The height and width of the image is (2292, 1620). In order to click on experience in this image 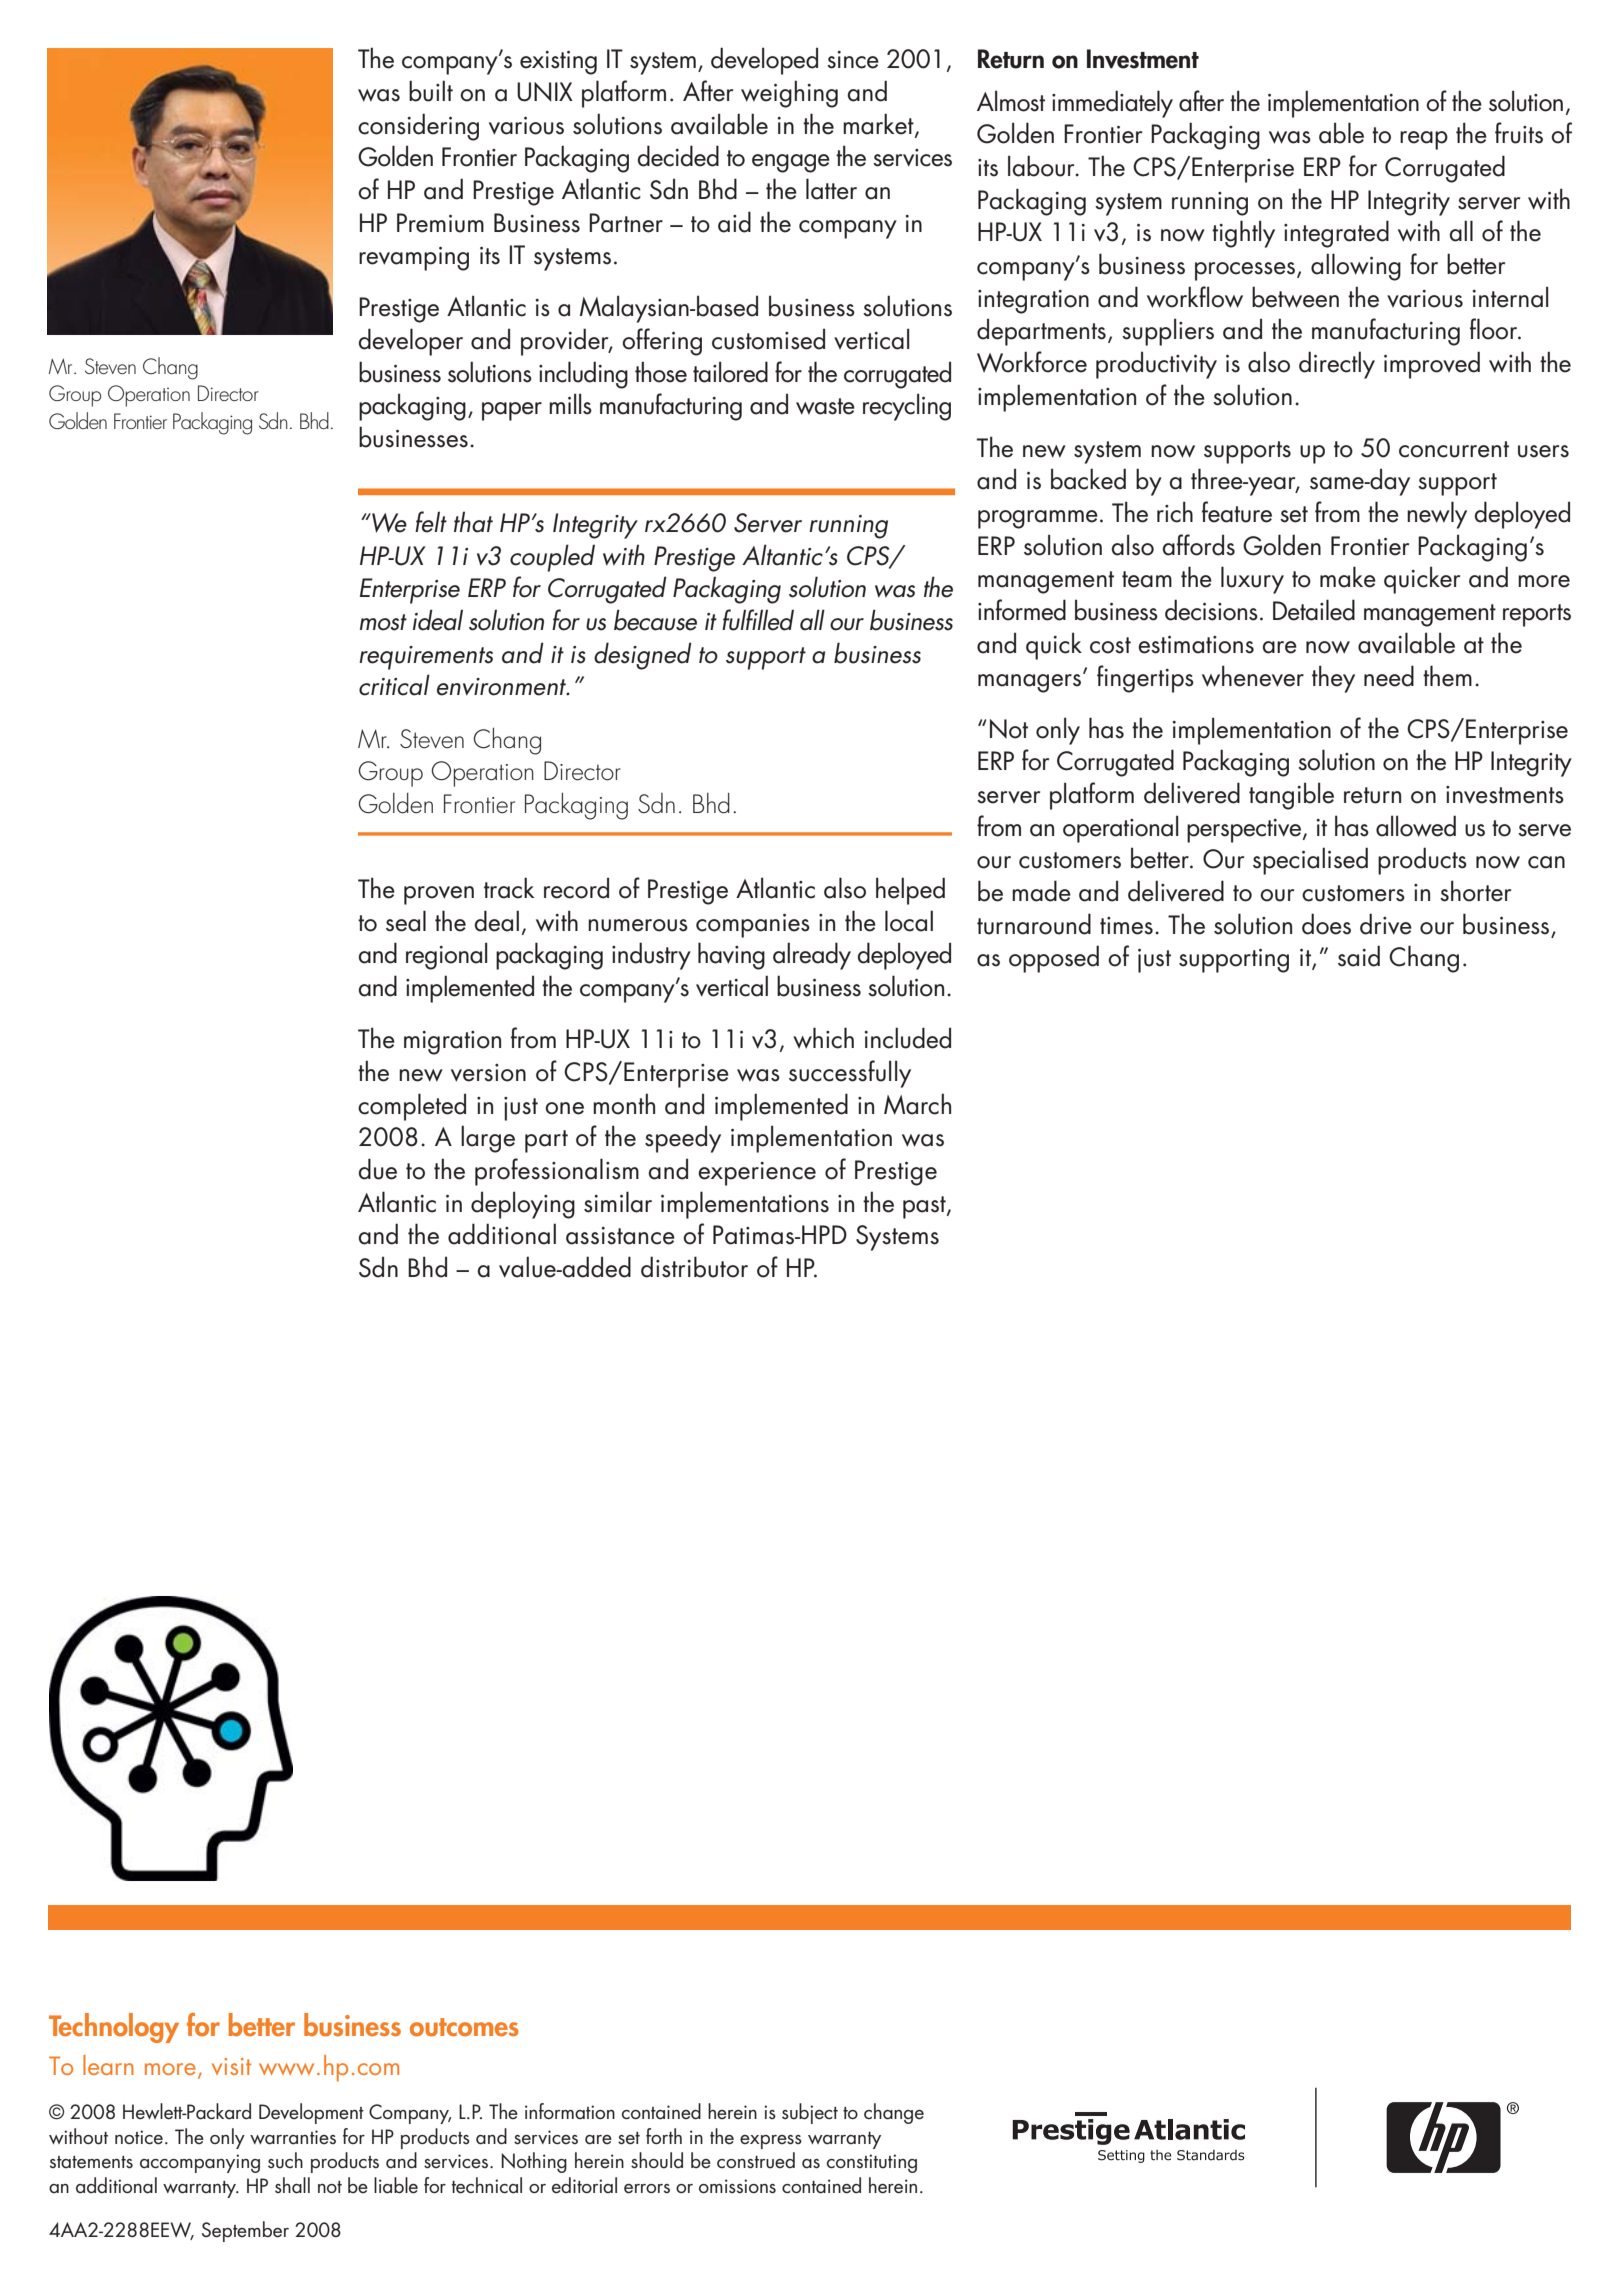, I will do `click(757, 1174)`.
